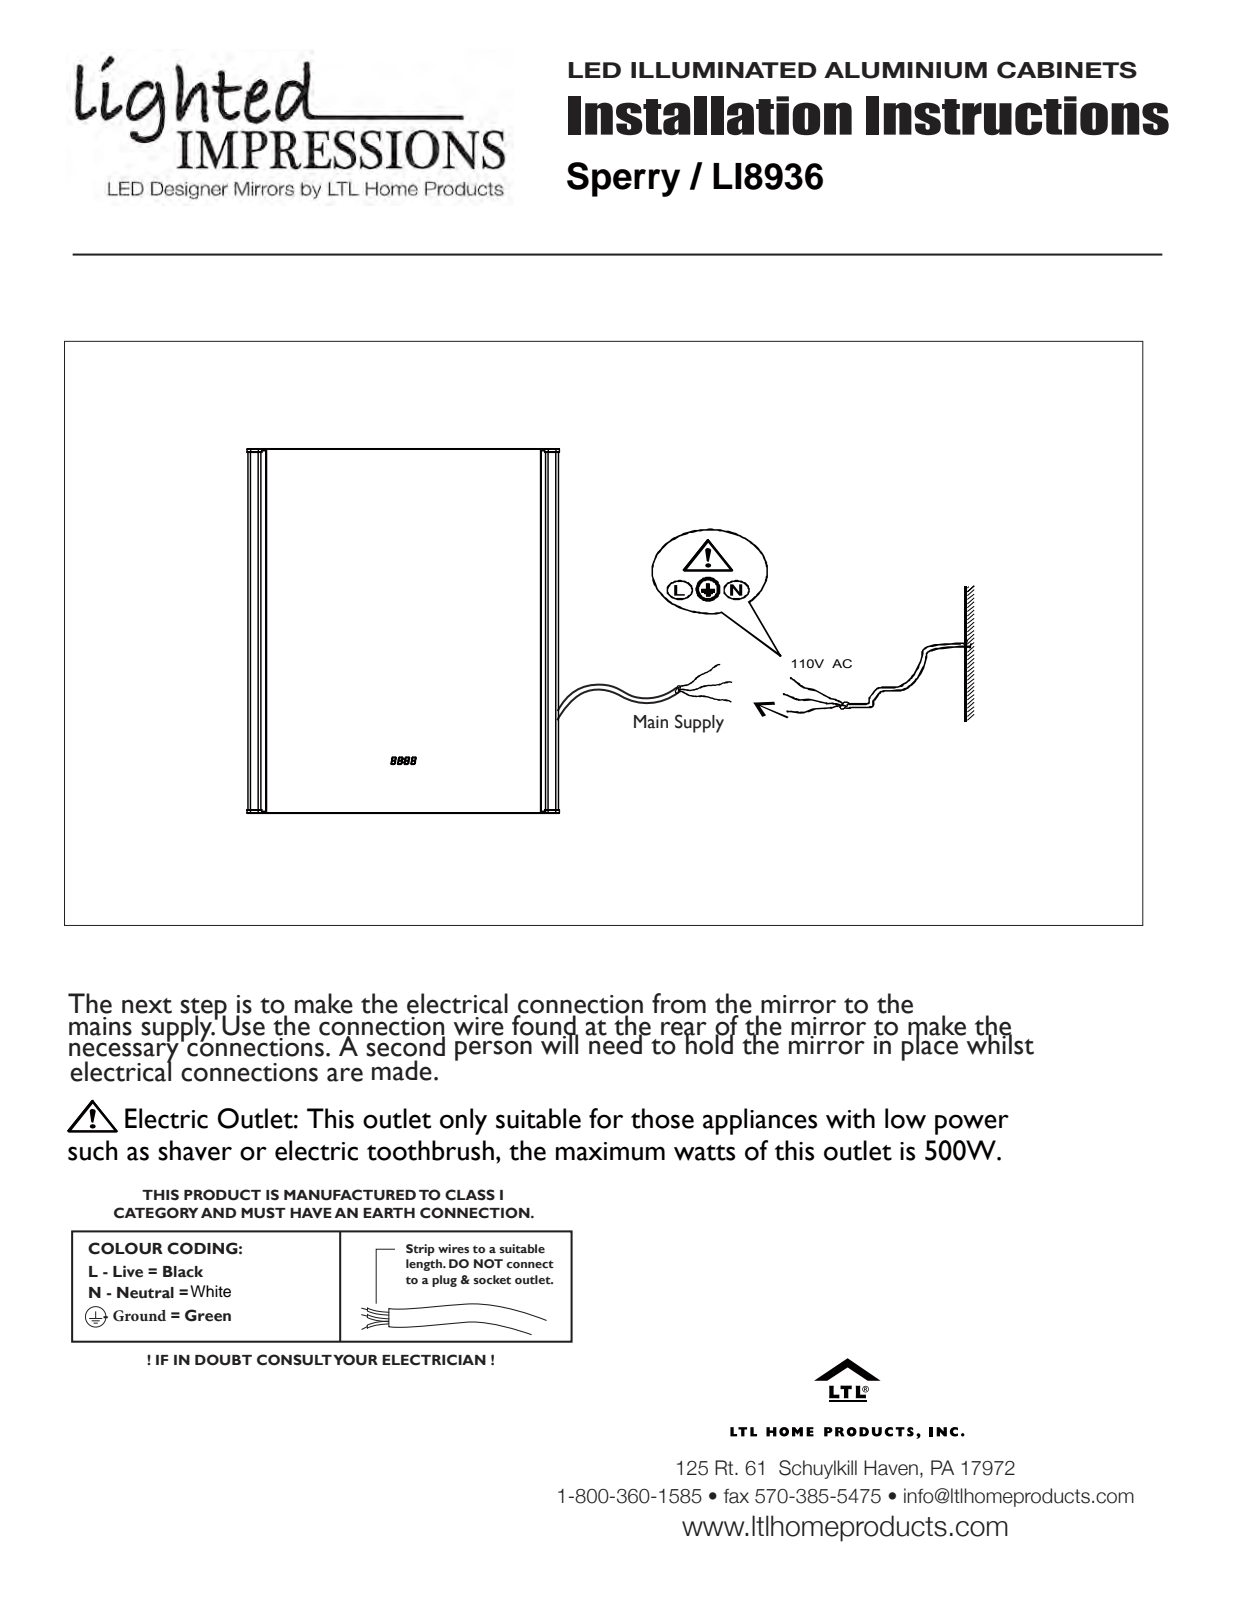 The height and width of the document is (1598, 1235). Describe the element at coordinates (595, 70) in the document. I see `LED` at that location.
